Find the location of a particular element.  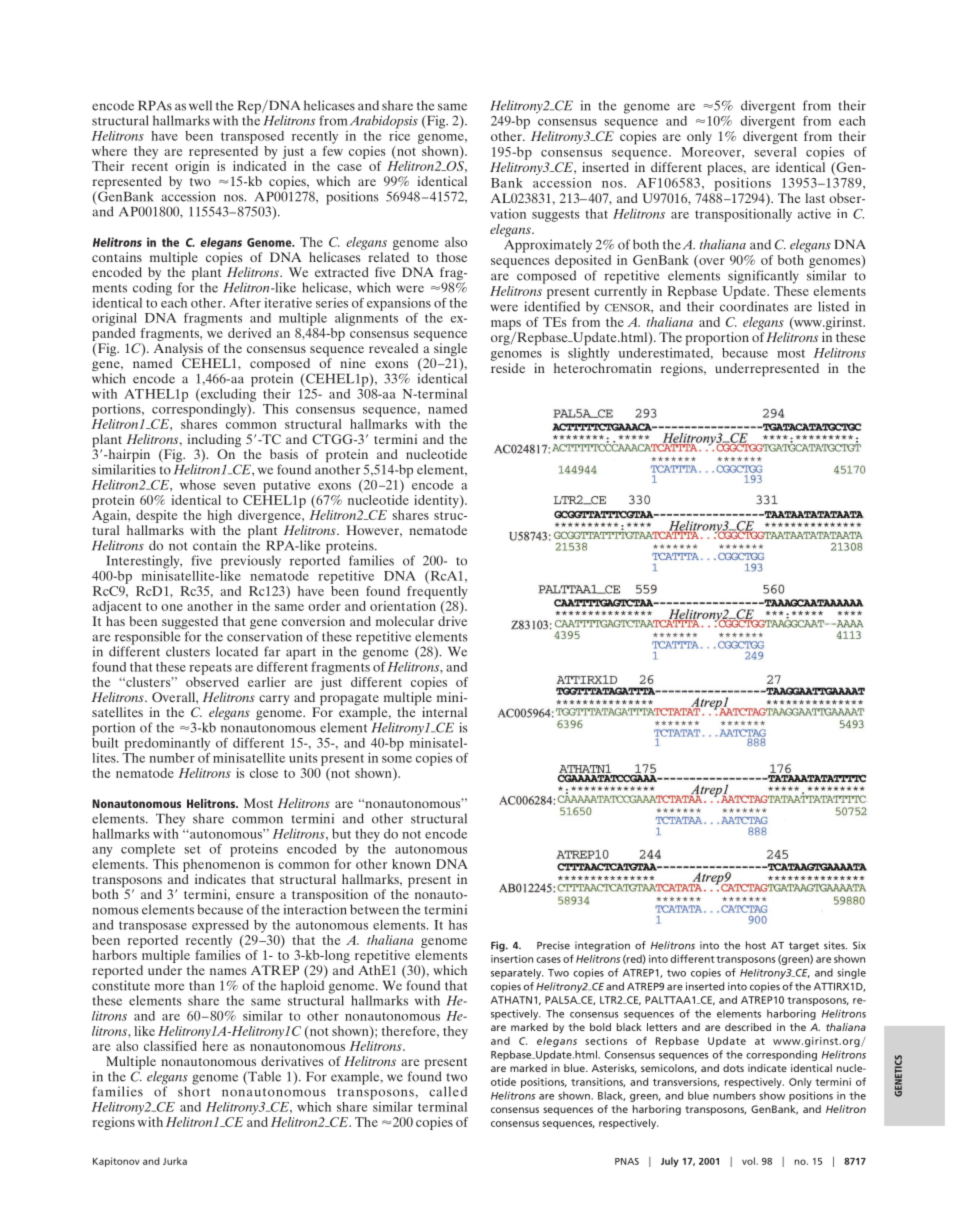

host is located at coordinates (756, 945).
